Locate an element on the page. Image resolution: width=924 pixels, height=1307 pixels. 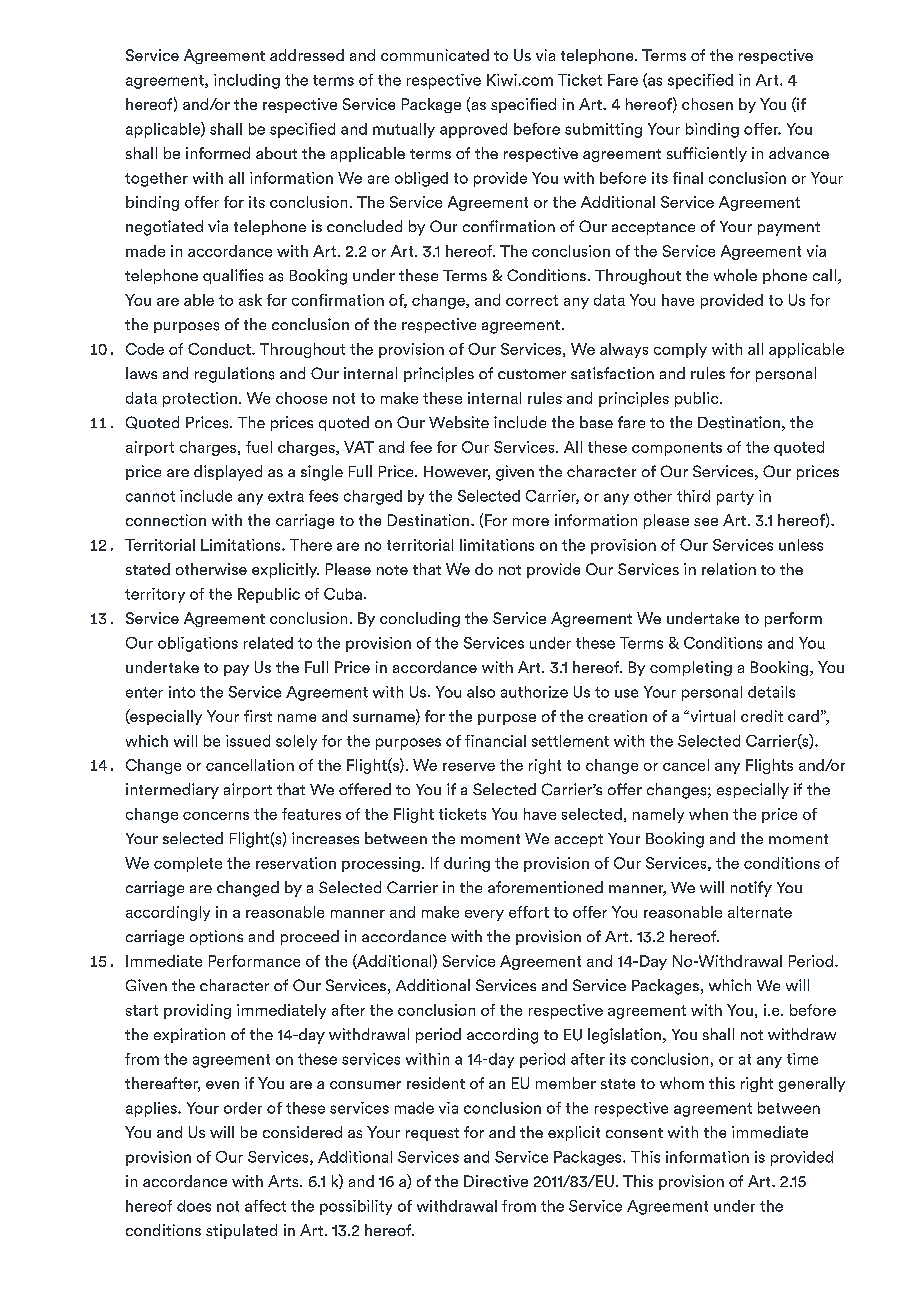
concerns is located at coordinates (216, 816).
